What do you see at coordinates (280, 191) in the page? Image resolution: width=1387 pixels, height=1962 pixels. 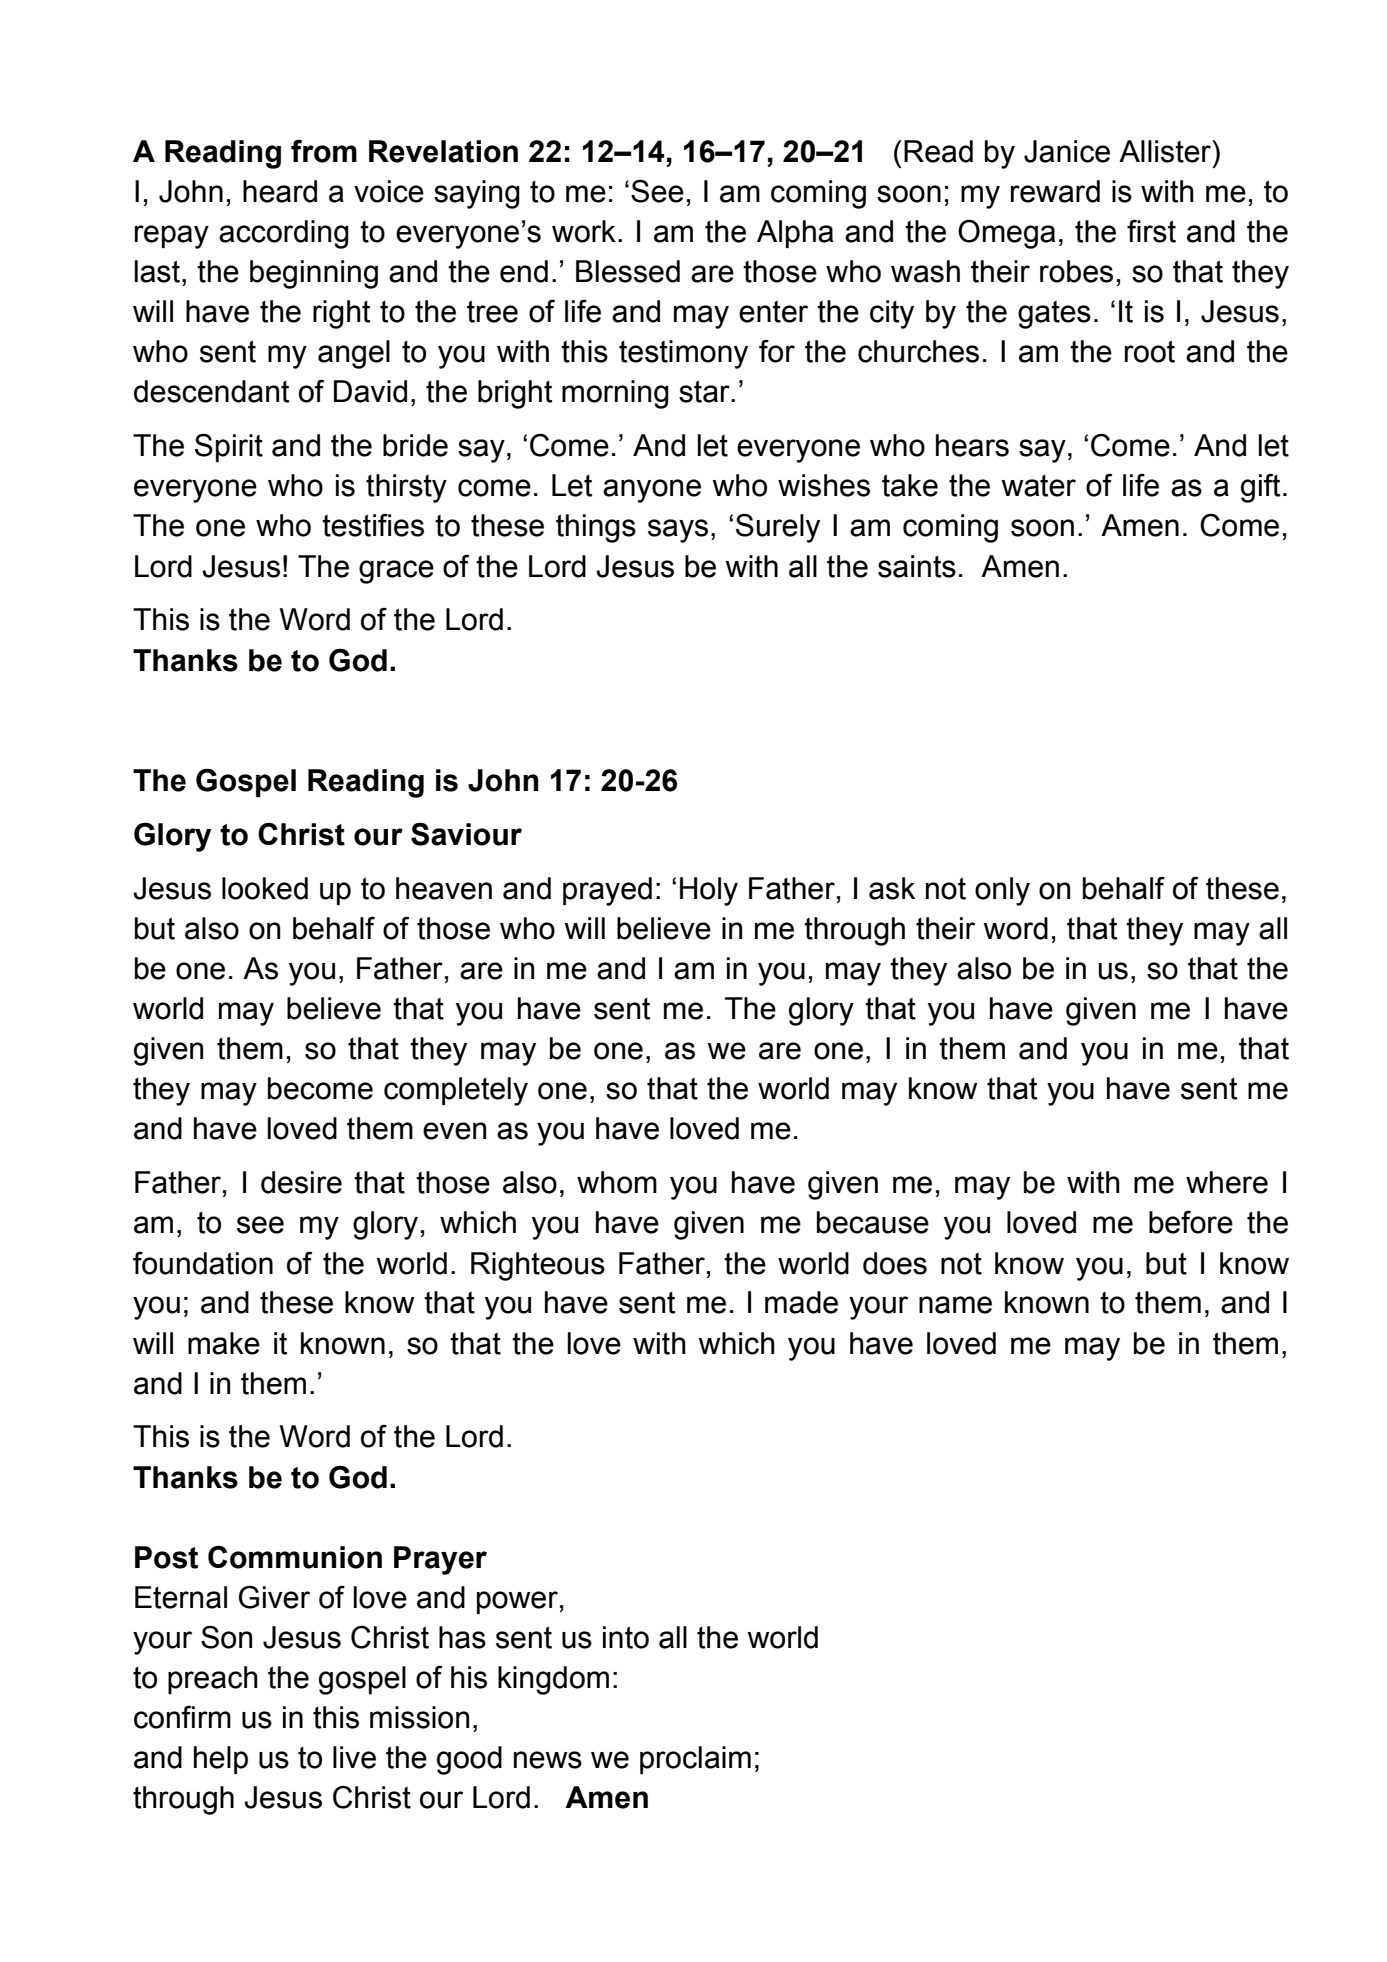 I see `heard` at bounding box center [280, 191].
